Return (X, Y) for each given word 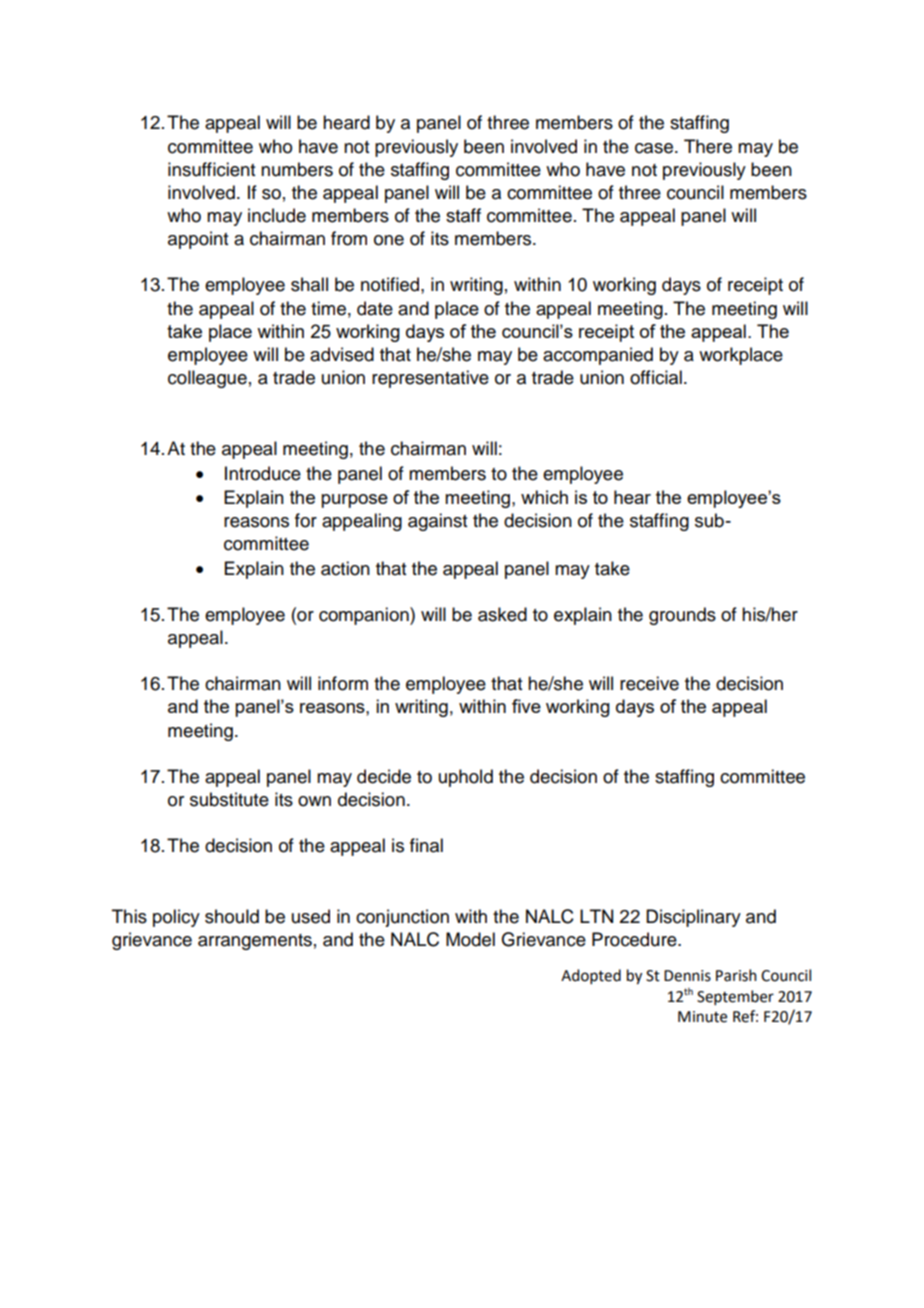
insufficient (211, 169)
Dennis (687, 976)
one (389, 240)
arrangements (255, 942)
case (654, 148)
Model (470, 939)
